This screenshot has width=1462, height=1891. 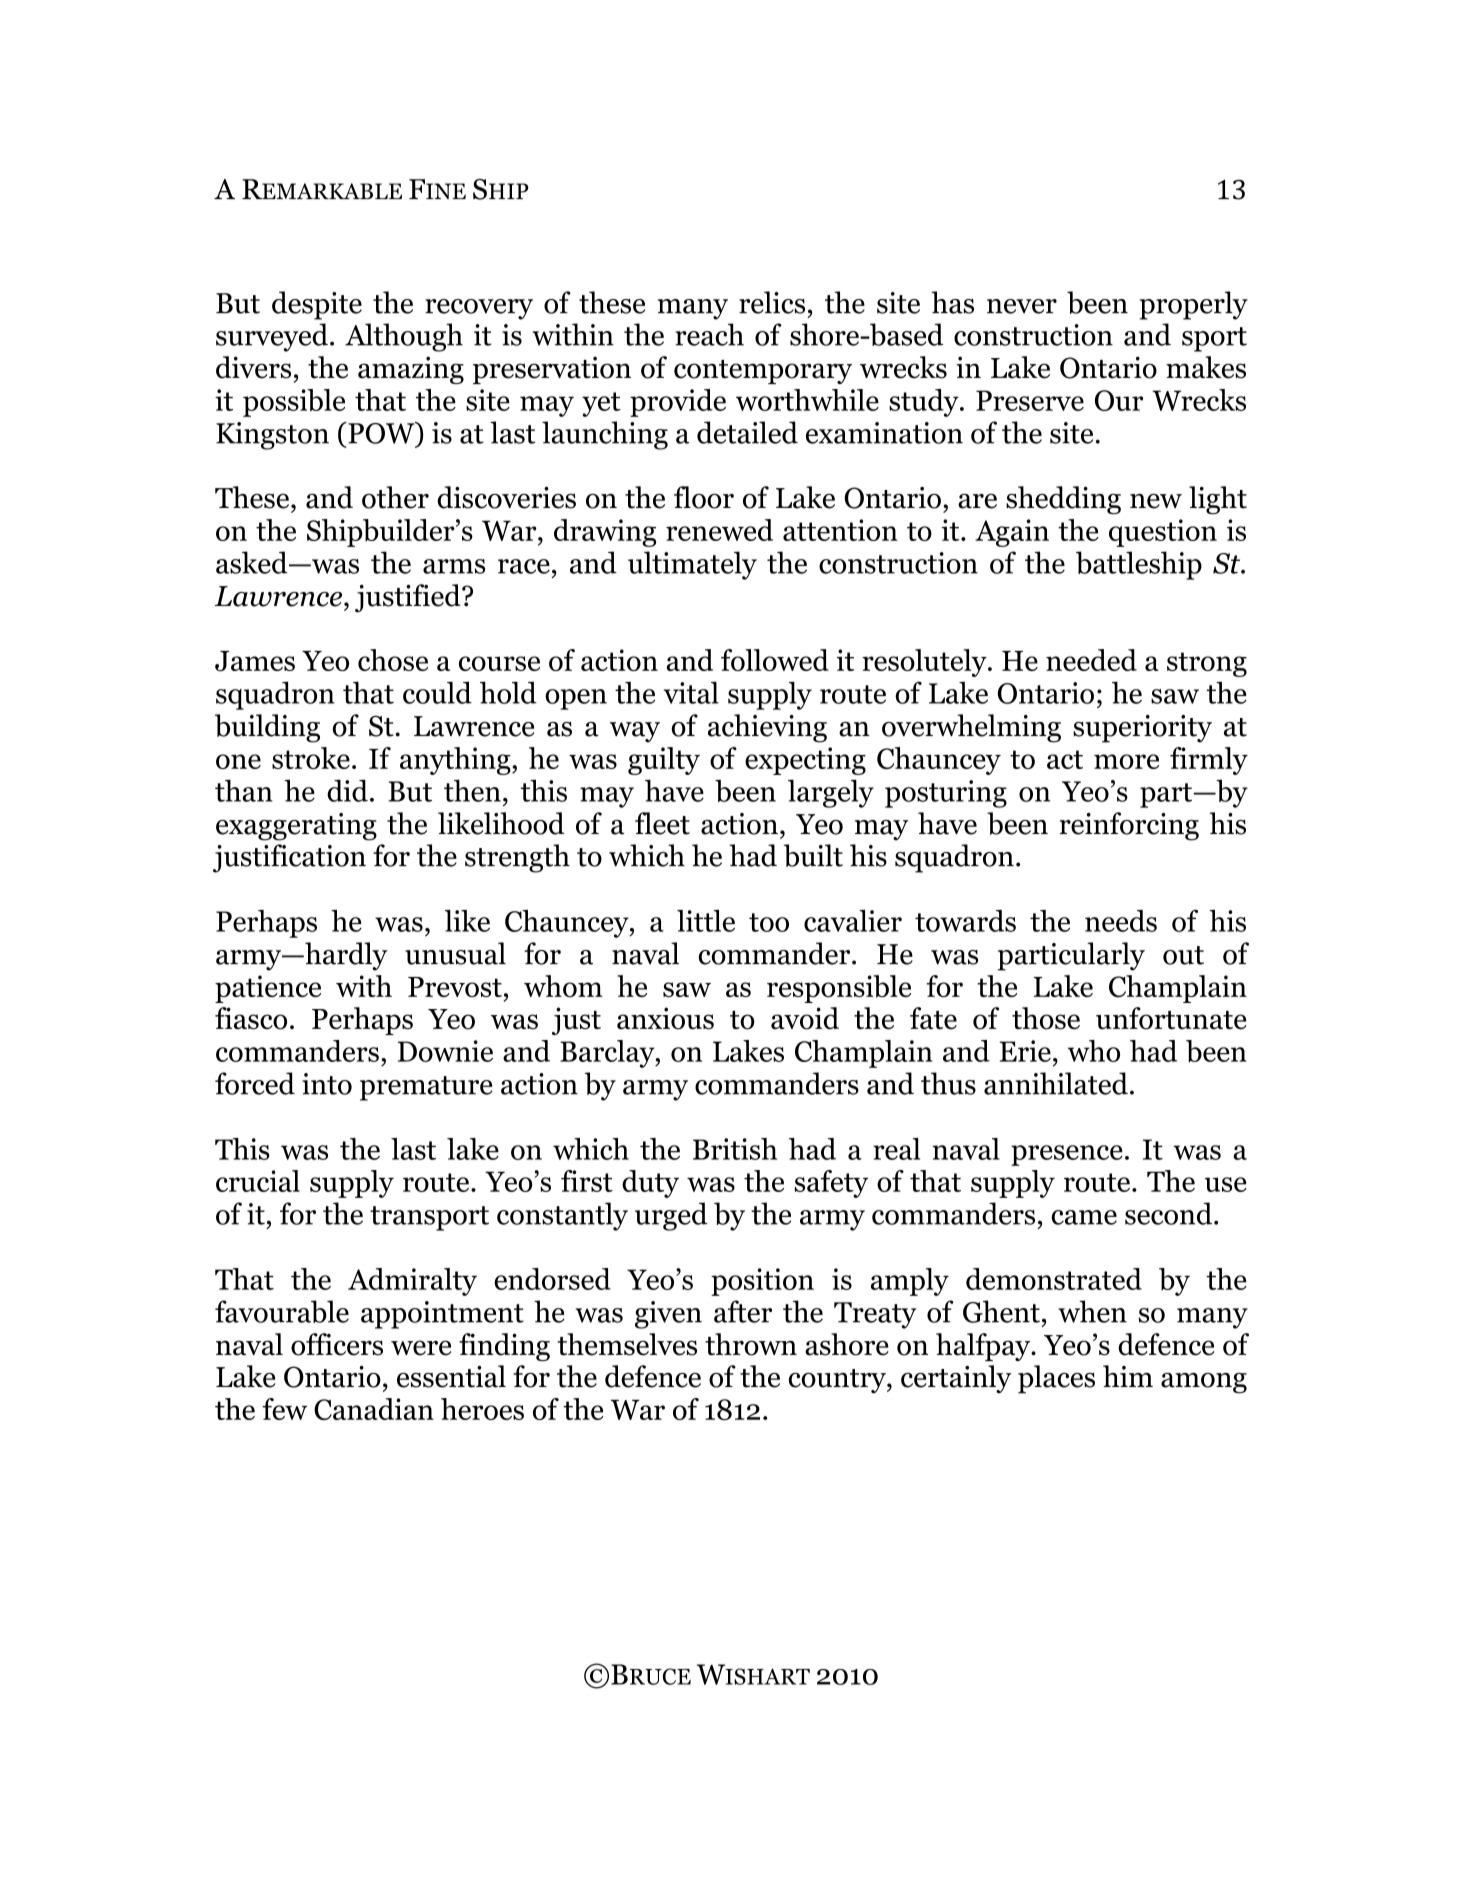 What do you see at coordinates (311, 758) in the screenshot?
I see `stroke` at bounding box center [311, 758].
